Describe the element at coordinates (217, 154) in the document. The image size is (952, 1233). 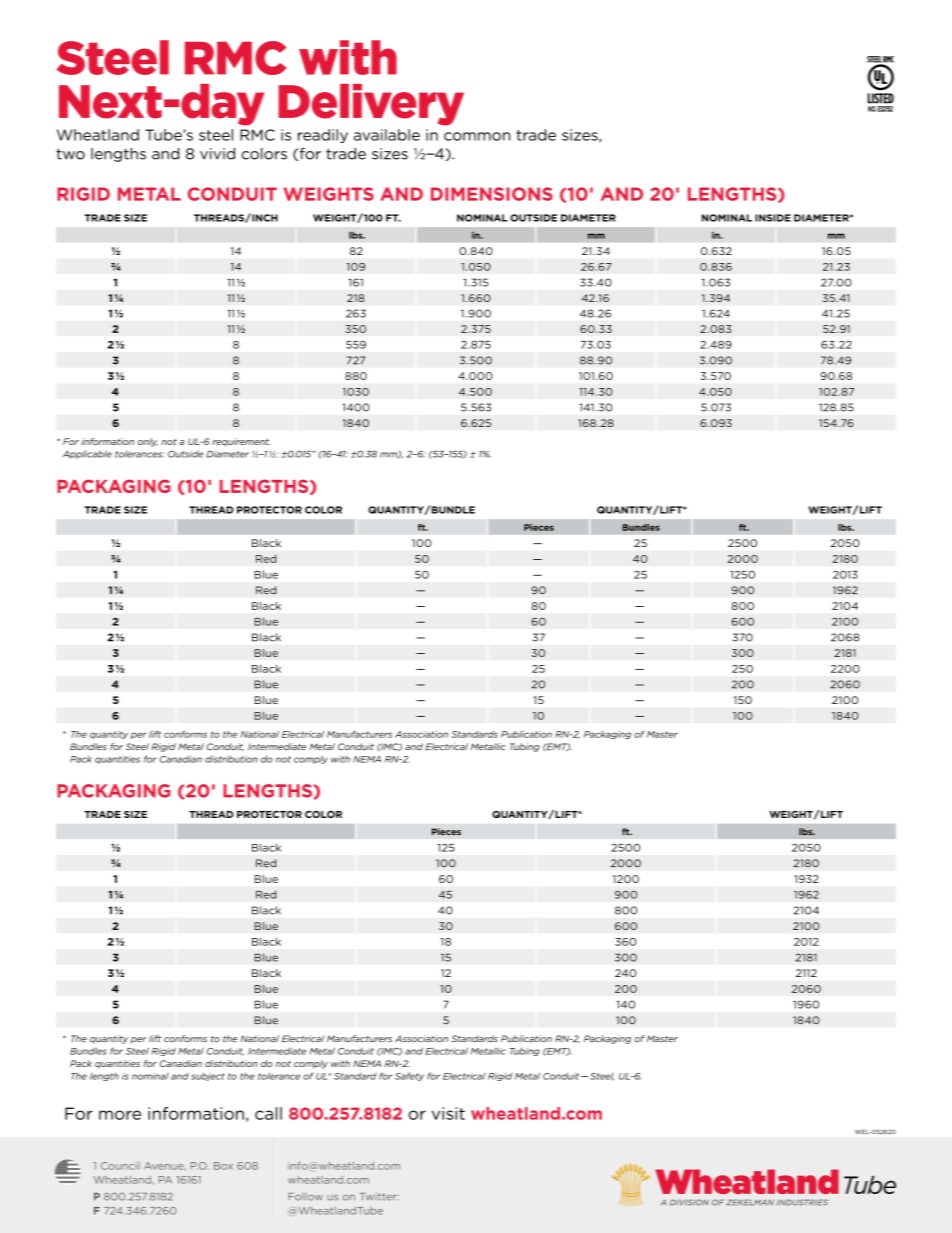
I see `vivid` at that location.
